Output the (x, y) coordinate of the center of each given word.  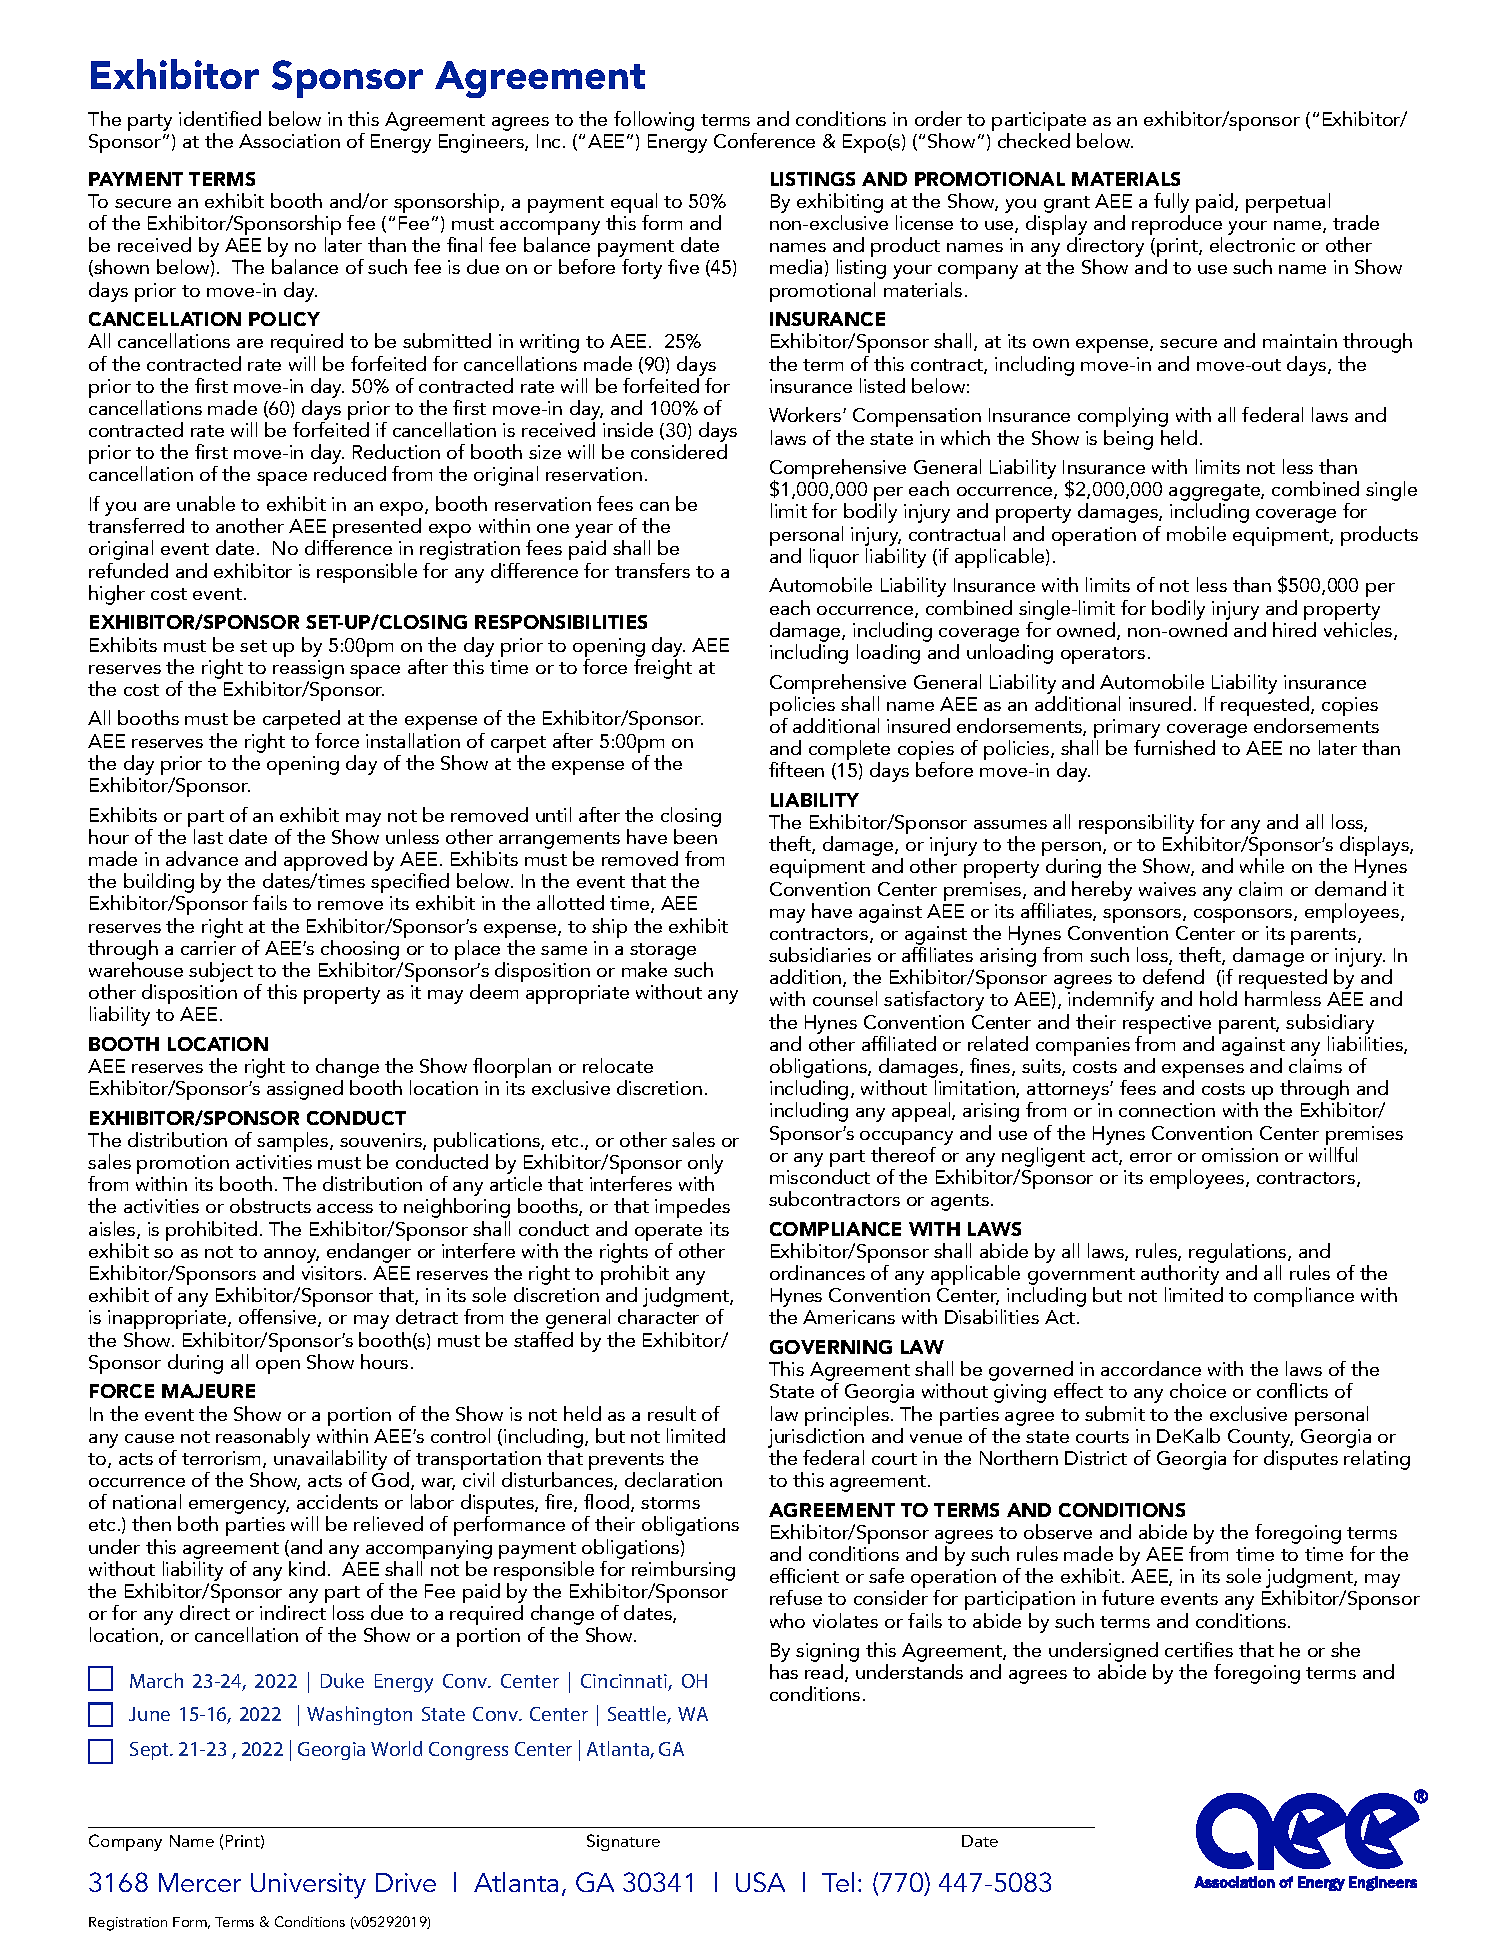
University (308, 1886)
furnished (1174, 747)
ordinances (817, 1272)
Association (289, 141)
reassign (308, 669)
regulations (1239, 1254)
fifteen (796, 769)
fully (1172, 204)
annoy (291, 1257)
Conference (764, 140)
